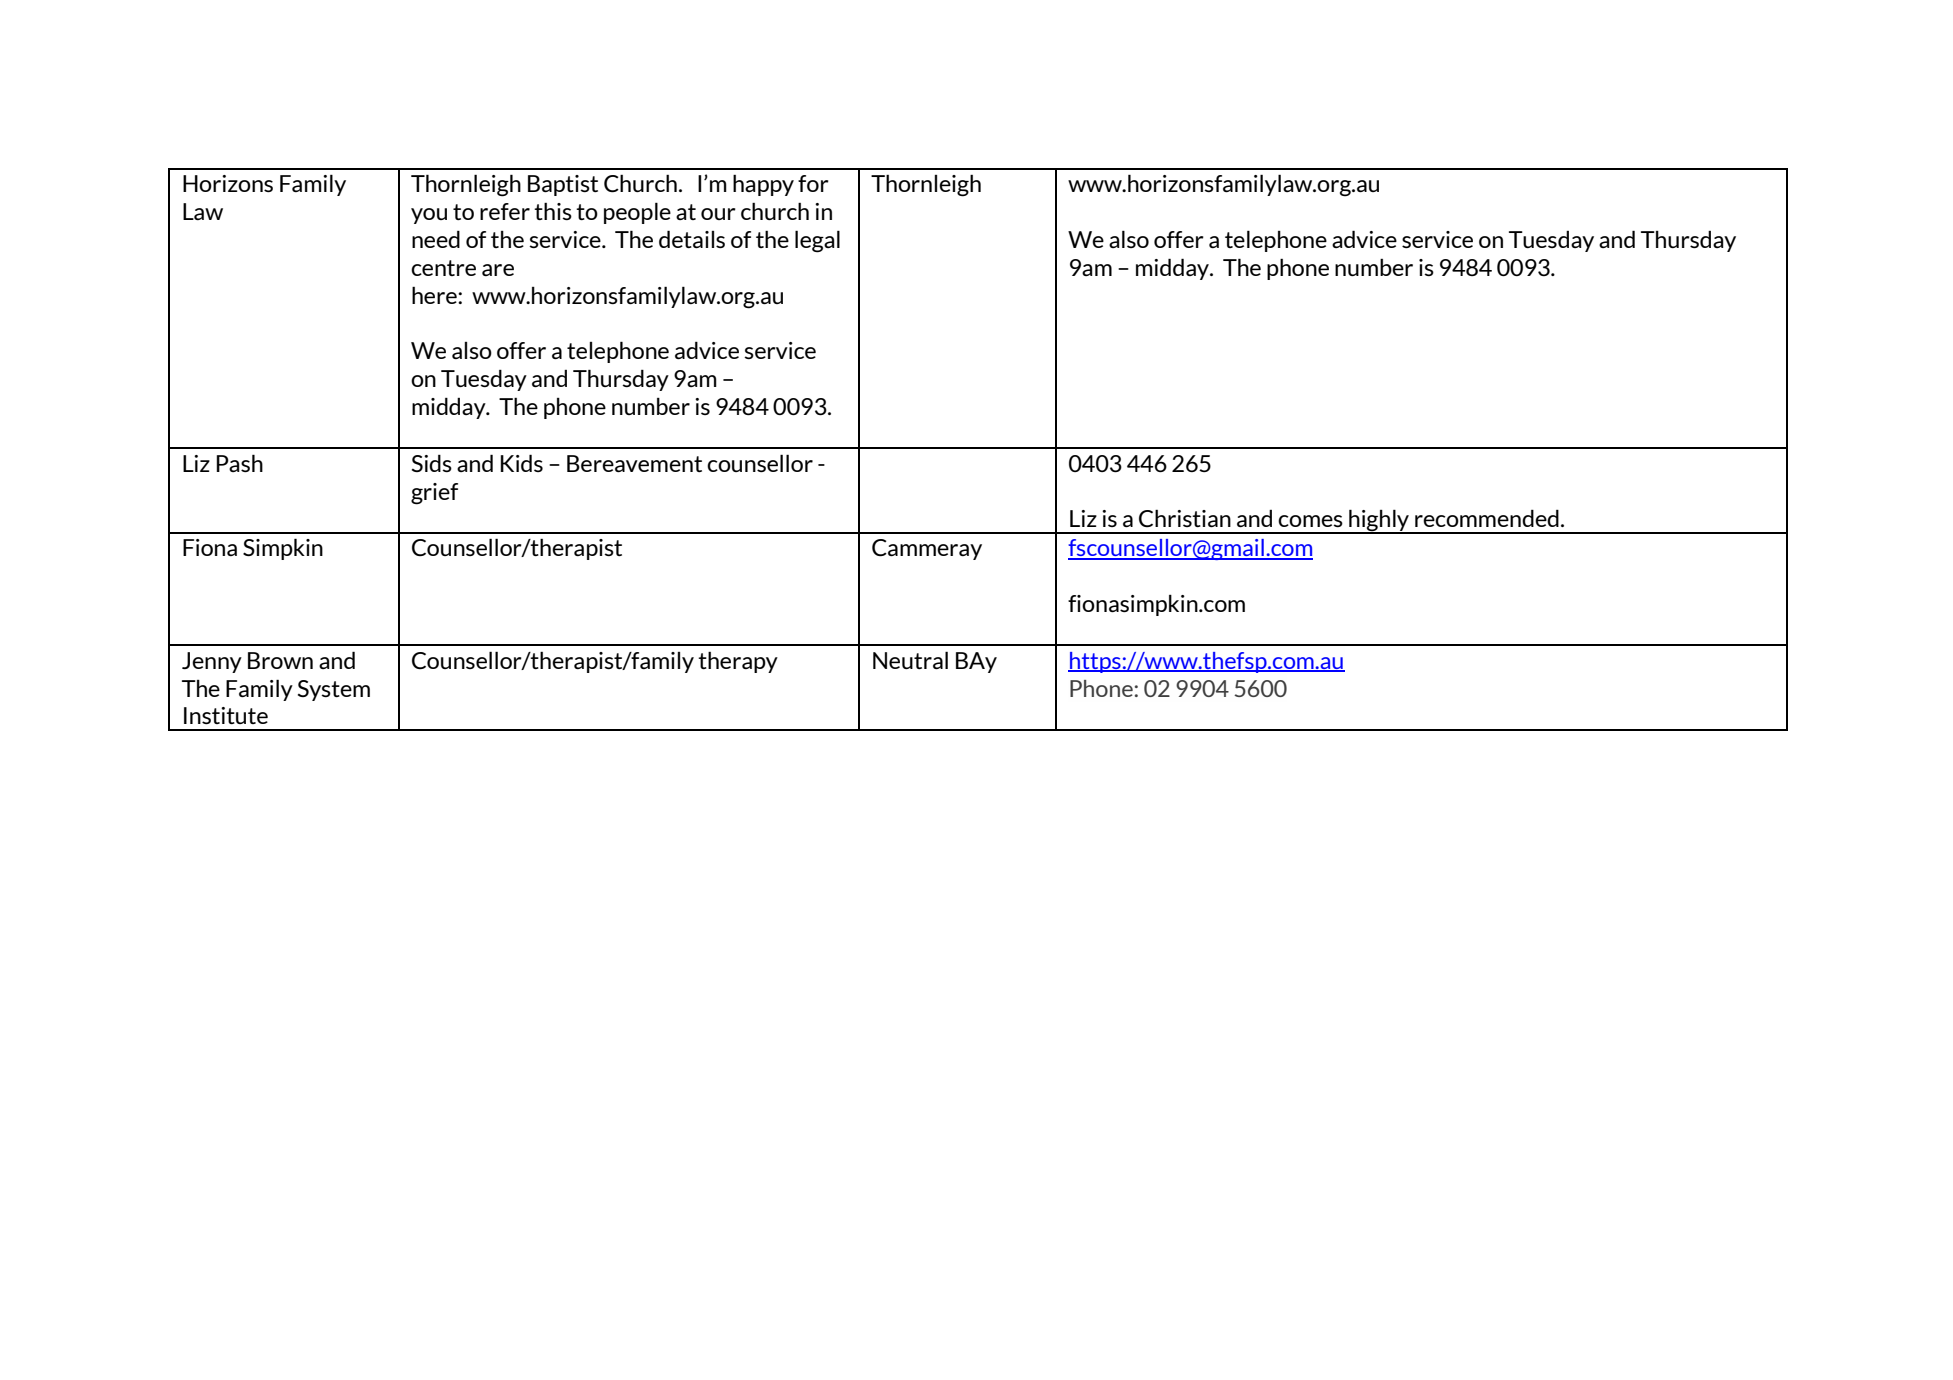 This page has width=1953, height=1380. Describe the element at coordinates (738, 662) in the page. I see `therapy` at that location.
